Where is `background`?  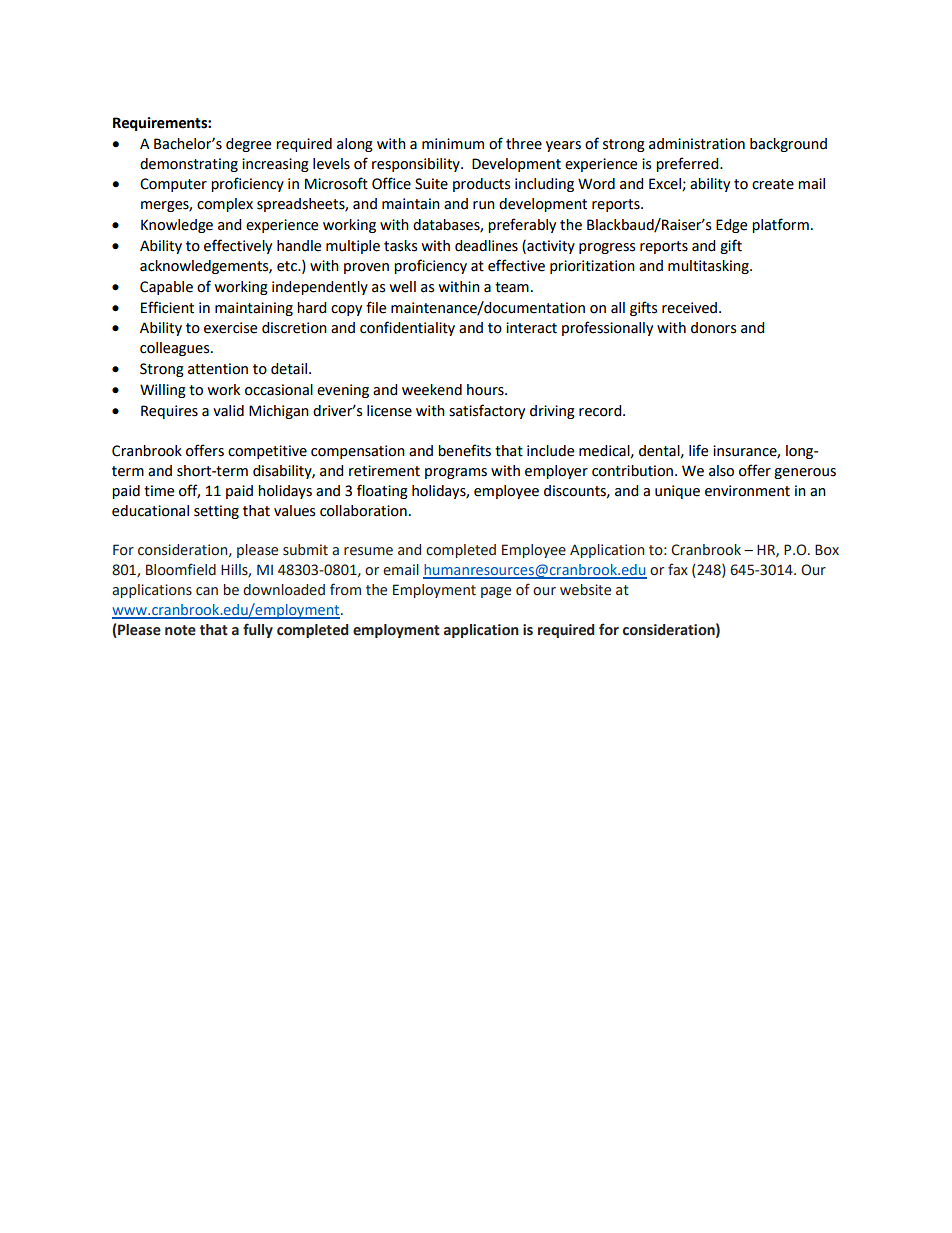 background is located at coordinates (788, 145).
